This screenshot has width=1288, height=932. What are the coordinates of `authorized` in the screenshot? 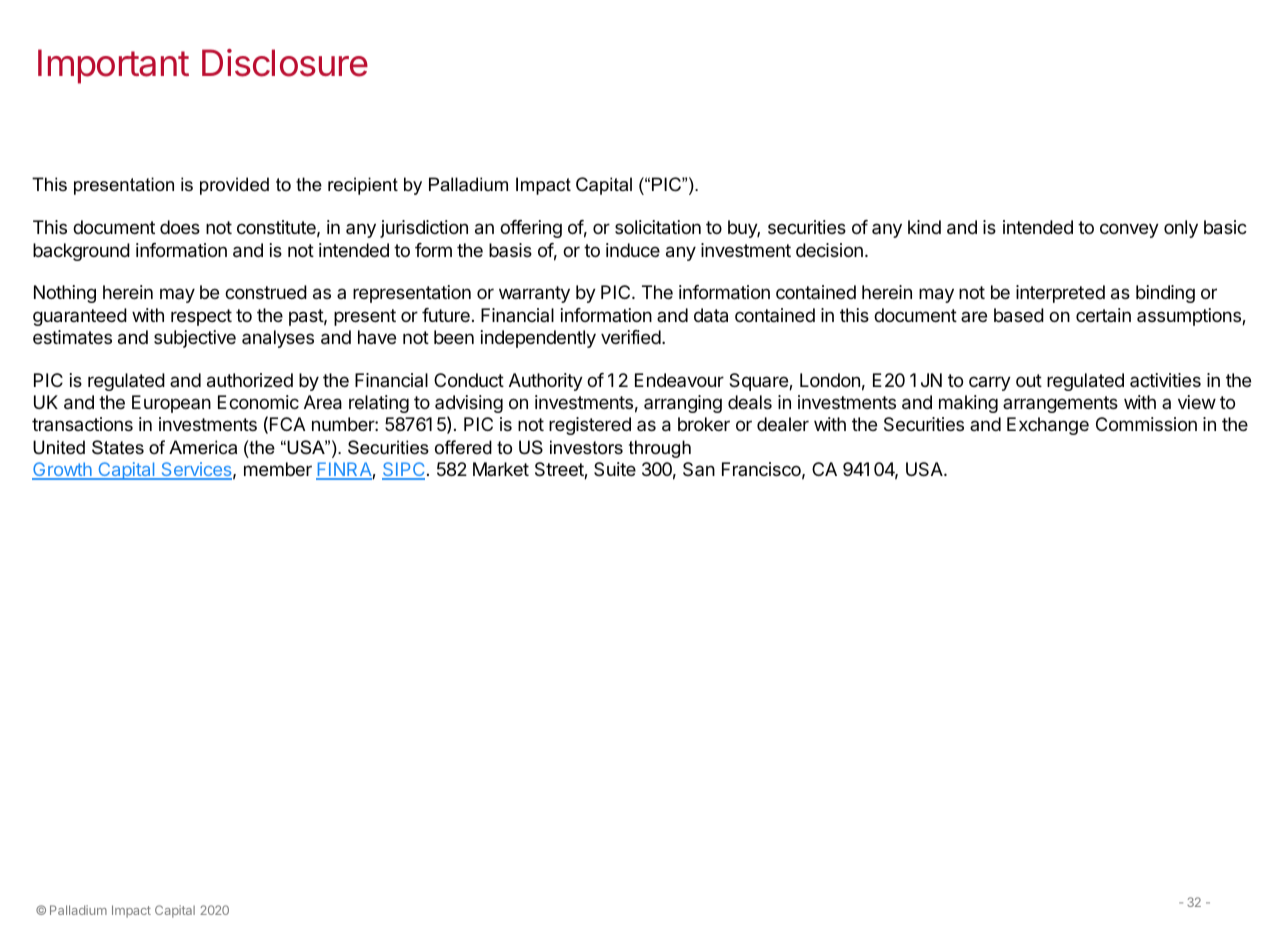 It's located at (250, 380).
